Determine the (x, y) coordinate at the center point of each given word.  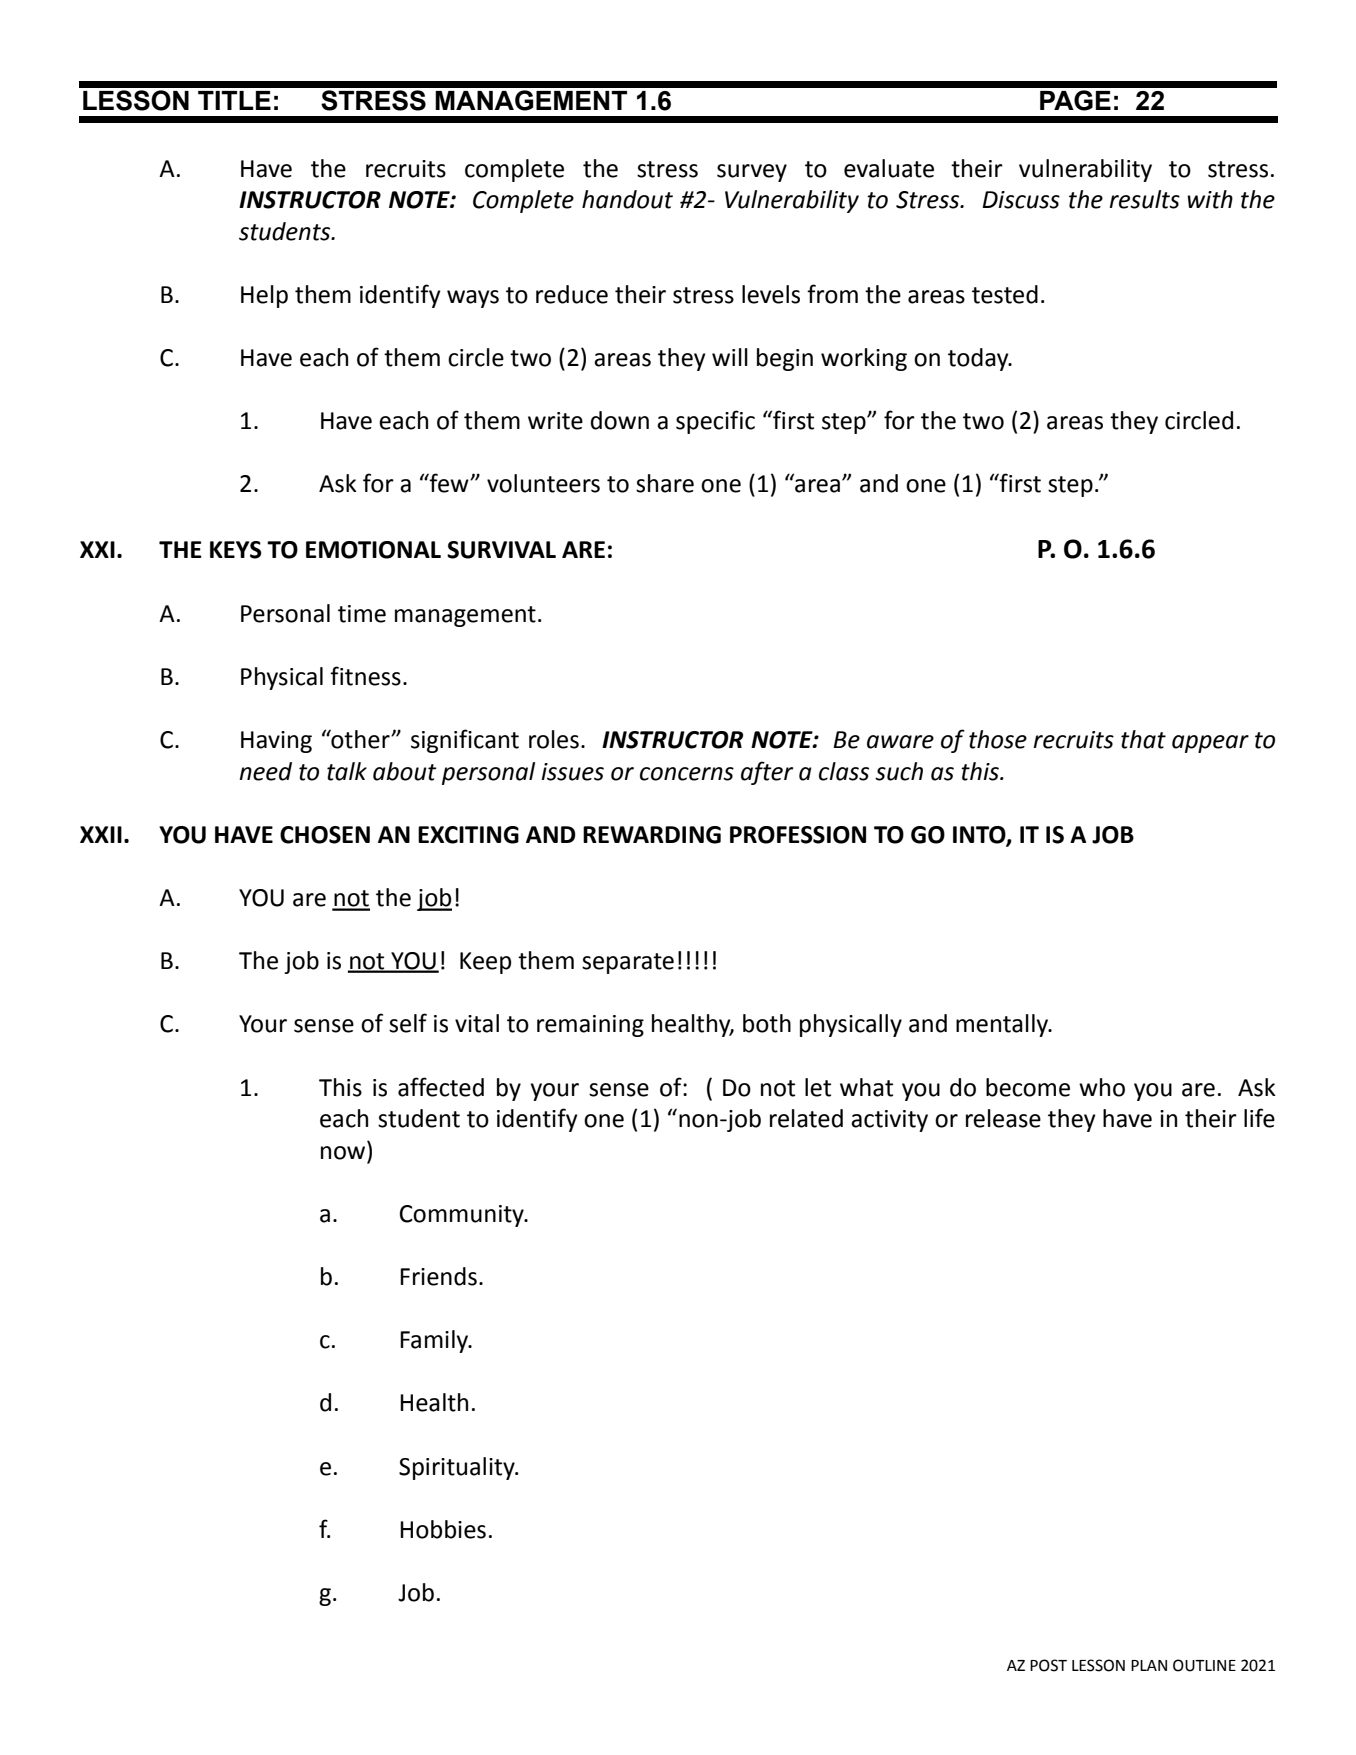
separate (628, 963)
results (1144, 199)
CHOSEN (325, 835)
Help (264, 296)
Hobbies (443, 1529)
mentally (1003, 1025)
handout (627, 199)
